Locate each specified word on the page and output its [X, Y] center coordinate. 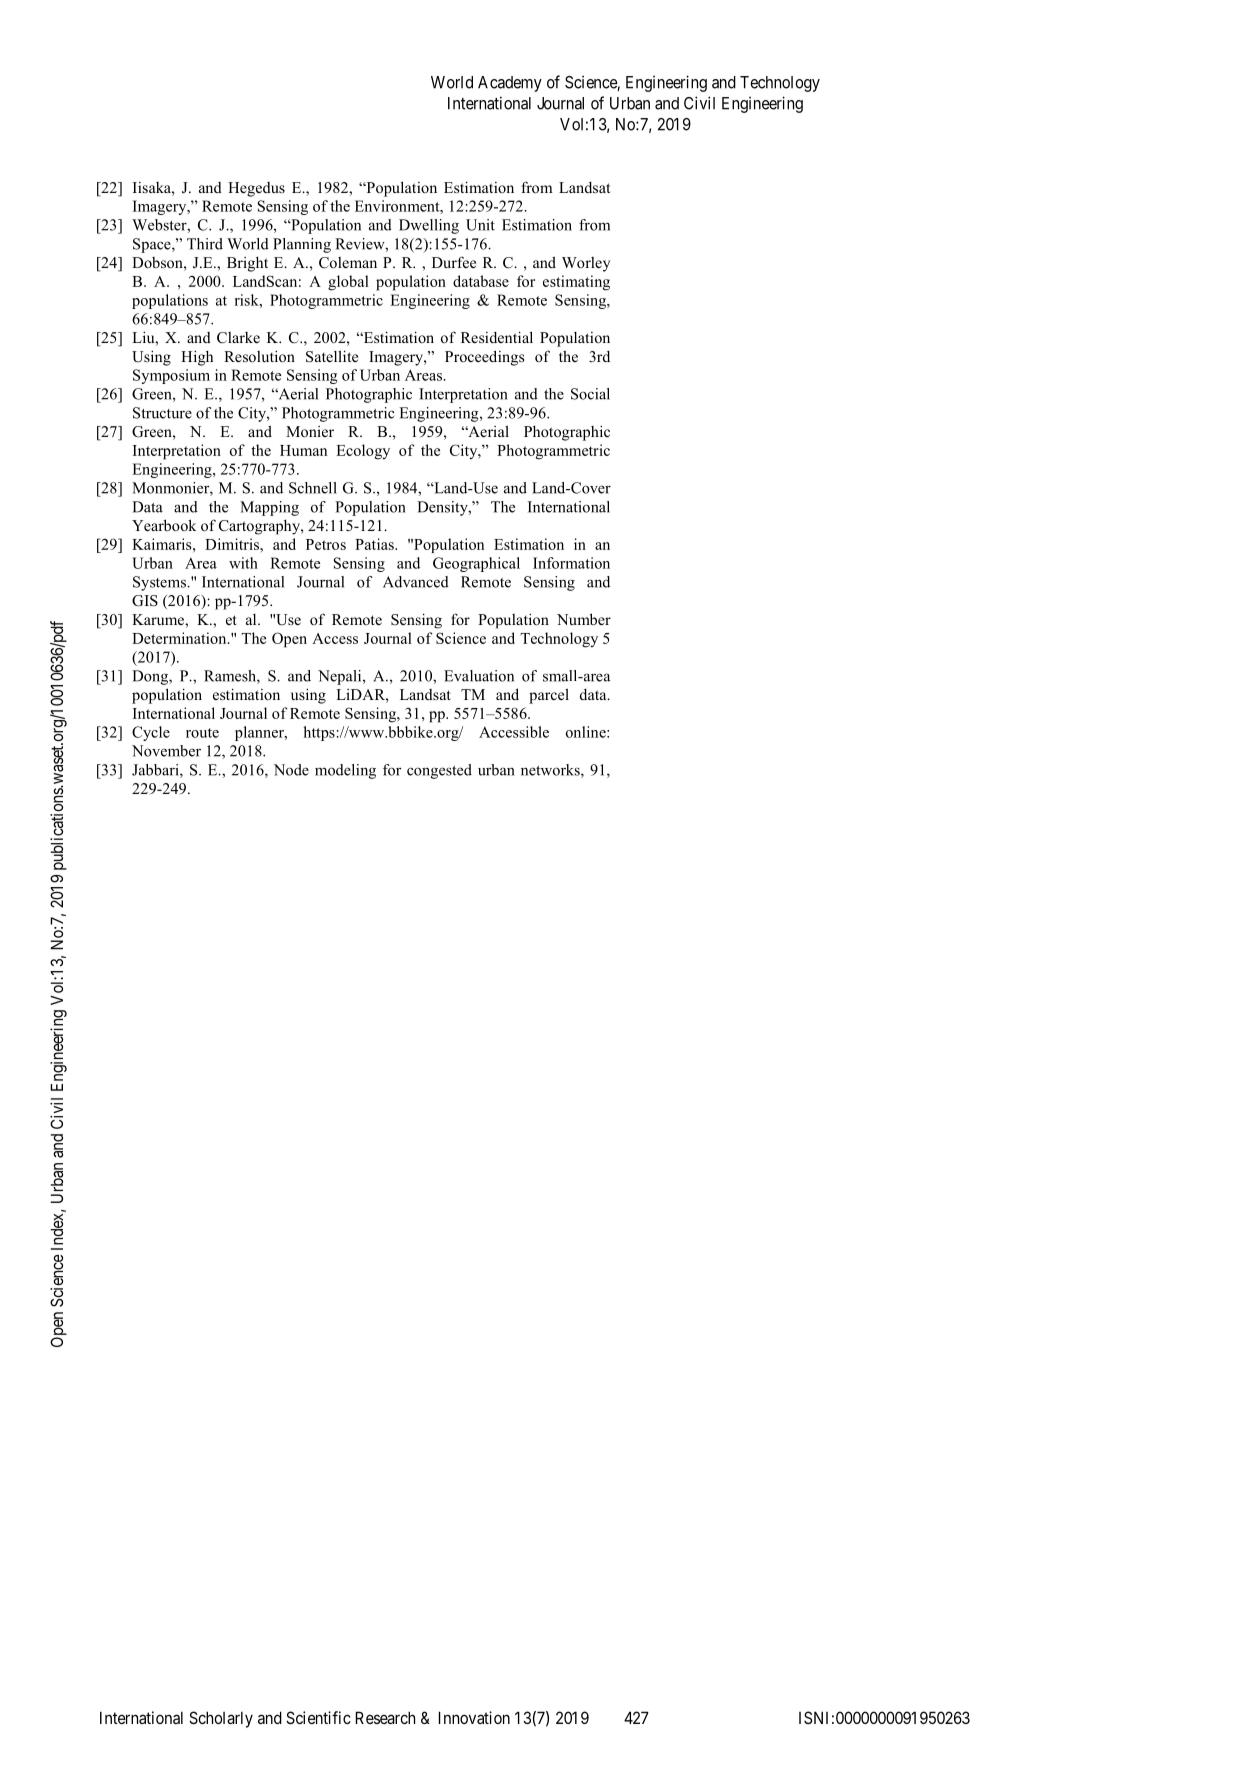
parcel [549, 696]
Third [205, 244]
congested [439, 771]
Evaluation [479, 676]
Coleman [348, 263]
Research [385, 1717]
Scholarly [221, 1719]
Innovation [474, 1717]
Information [571, 563]
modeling [345, 771]
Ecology [363, 452]
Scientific [318, 1717]
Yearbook [164, 525]
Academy [510, 84]
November [166, 751]
